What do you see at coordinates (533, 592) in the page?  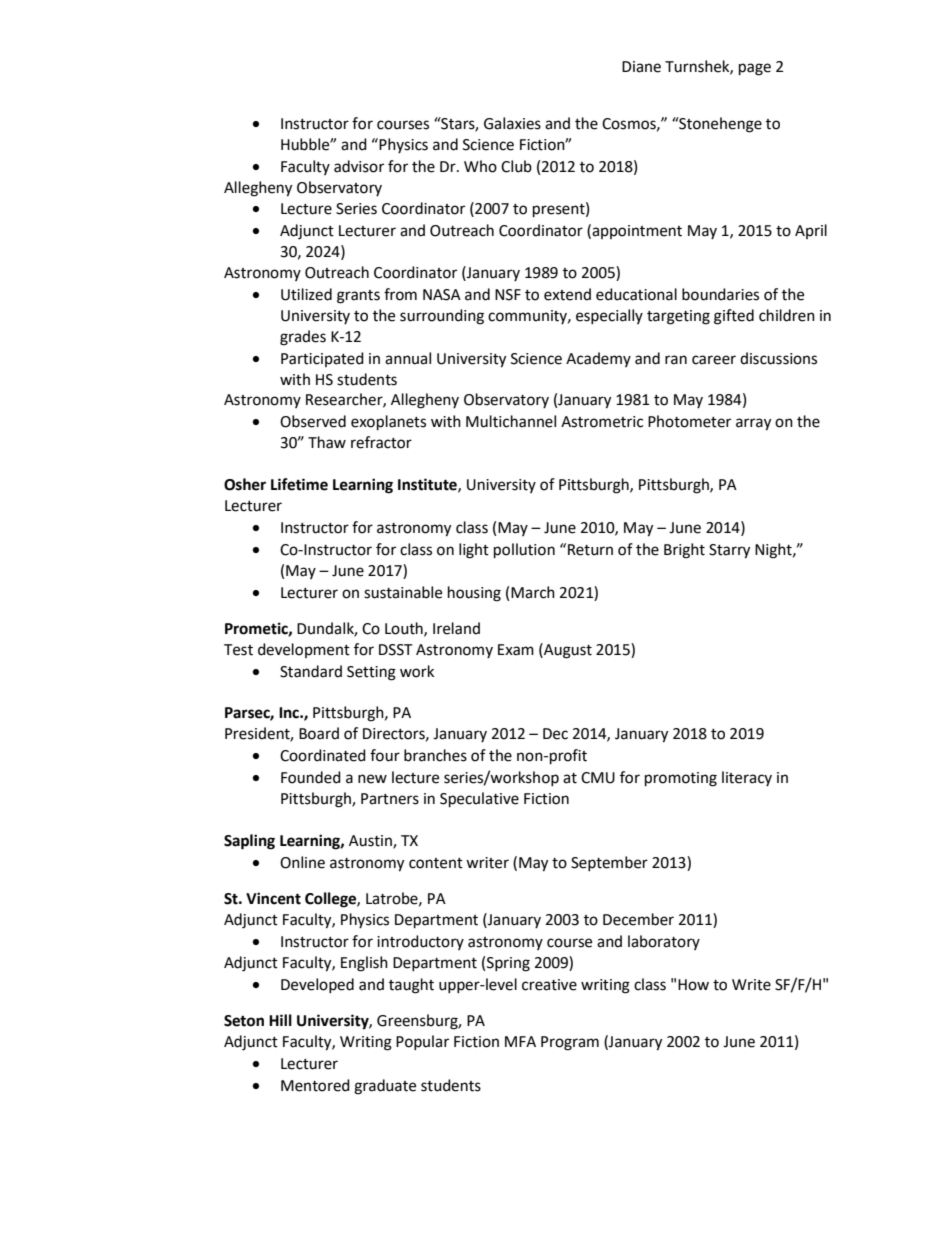 I see `March` at bounding box center [533, 592].
